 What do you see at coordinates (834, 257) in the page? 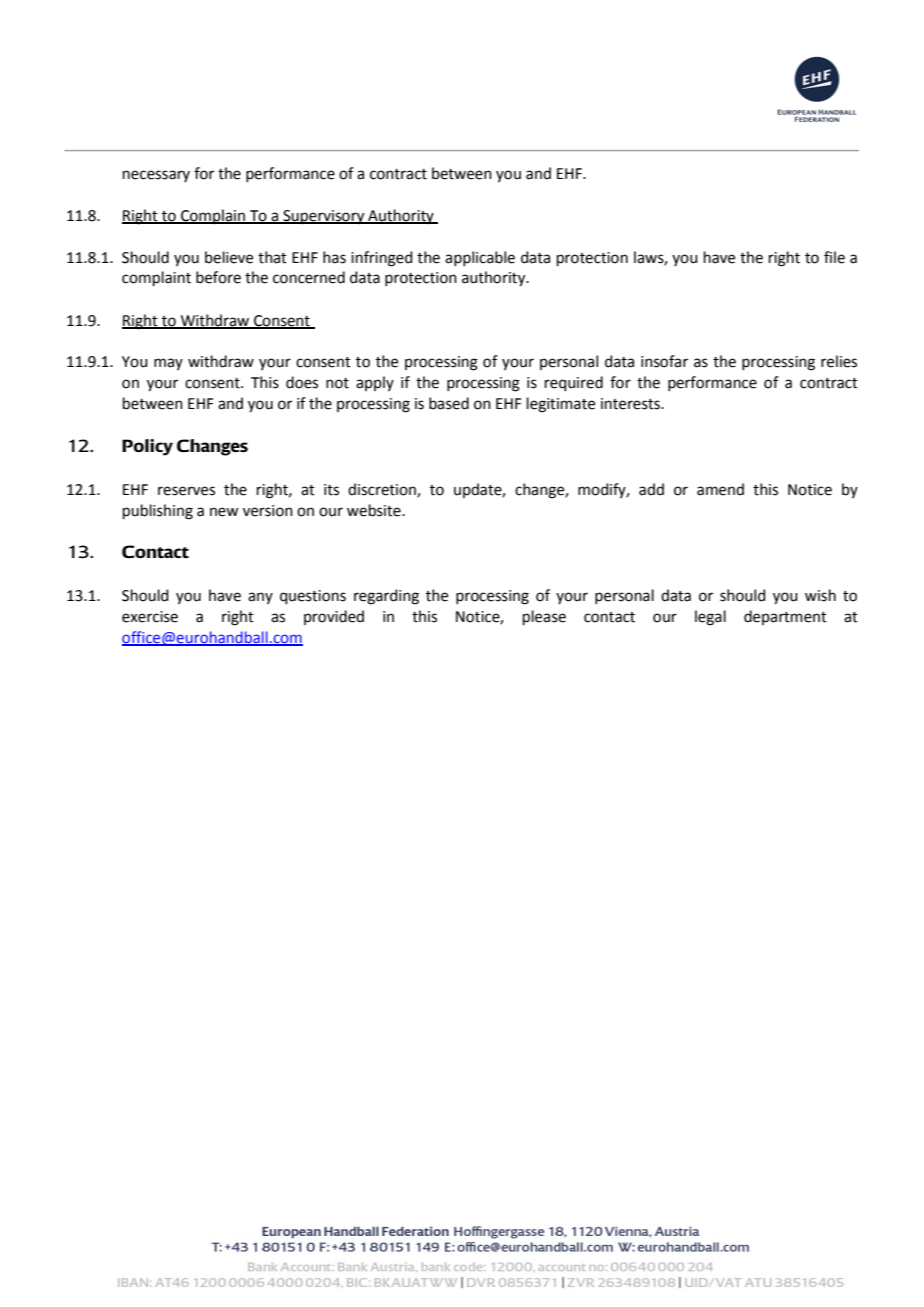
I see `file` at bounding box center [834, 257].
